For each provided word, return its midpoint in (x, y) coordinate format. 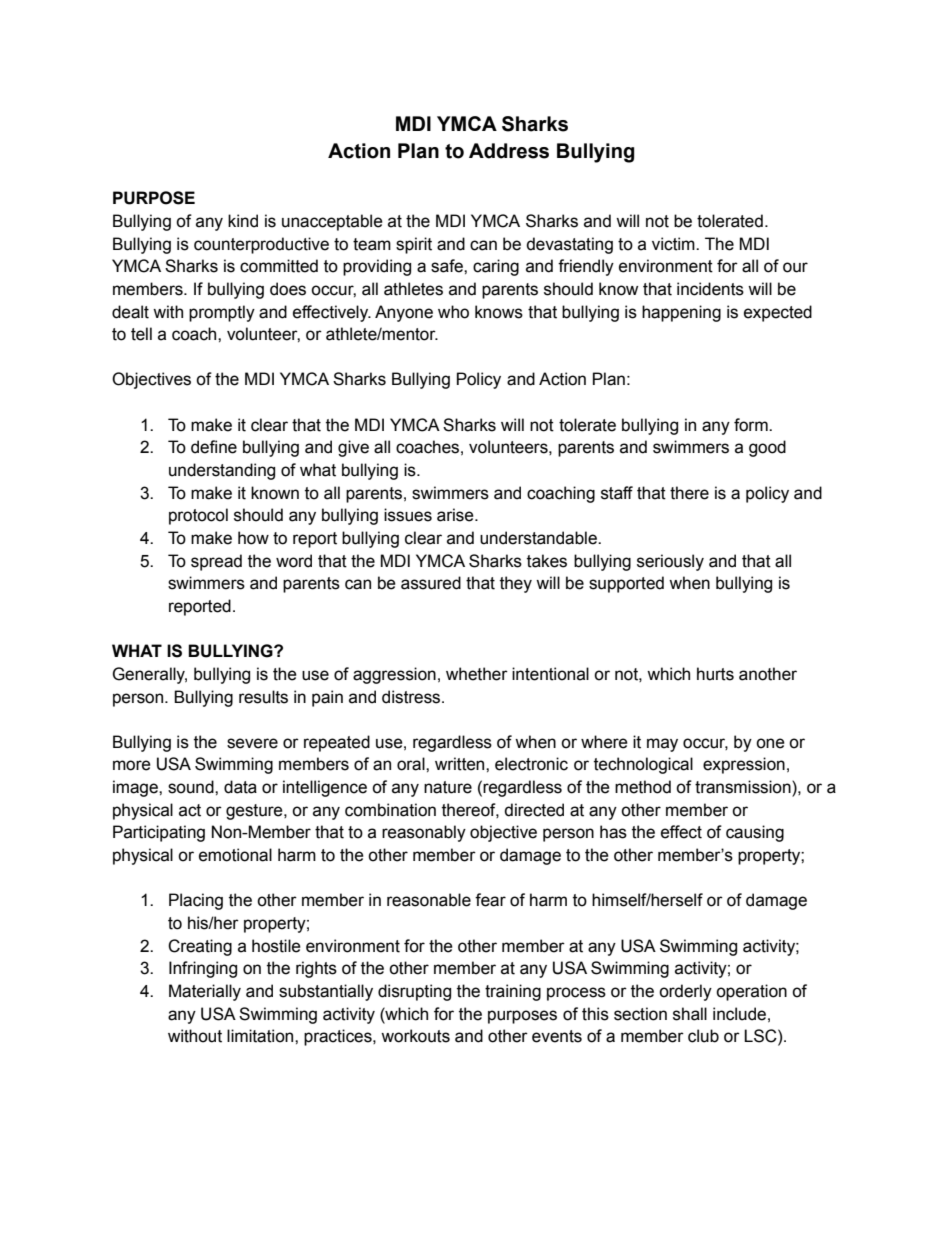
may (662, 745)
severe (252, 743)
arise (456, 515)
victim (674, 244)
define (214, 447)
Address (509, 151)
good (767, 448)
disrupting (414, 992)
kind (243, 221)
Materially (205, 992)
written (461, 764)
